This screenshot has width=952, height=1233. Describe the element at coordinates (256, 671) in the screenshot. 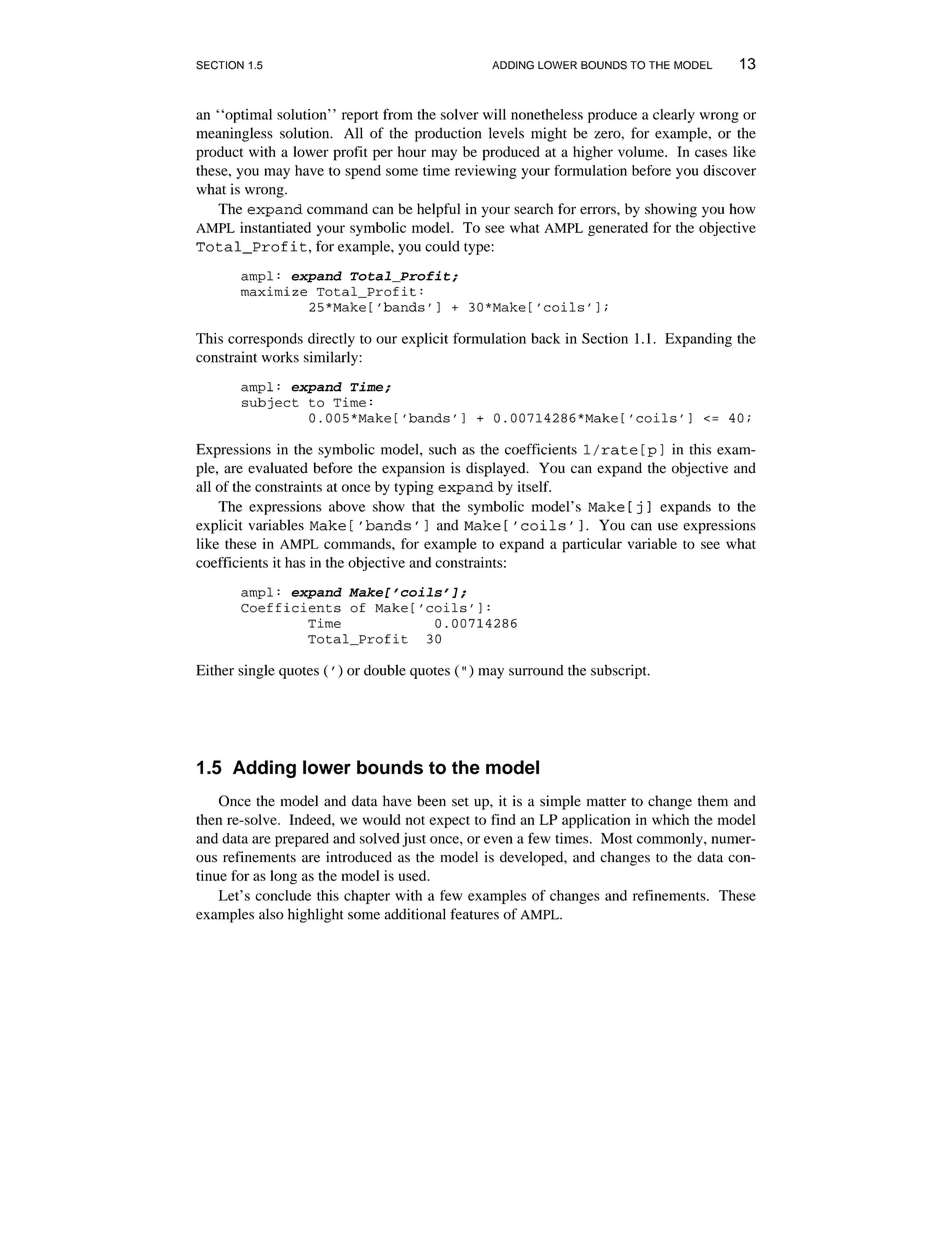

I see `single` at that location.
